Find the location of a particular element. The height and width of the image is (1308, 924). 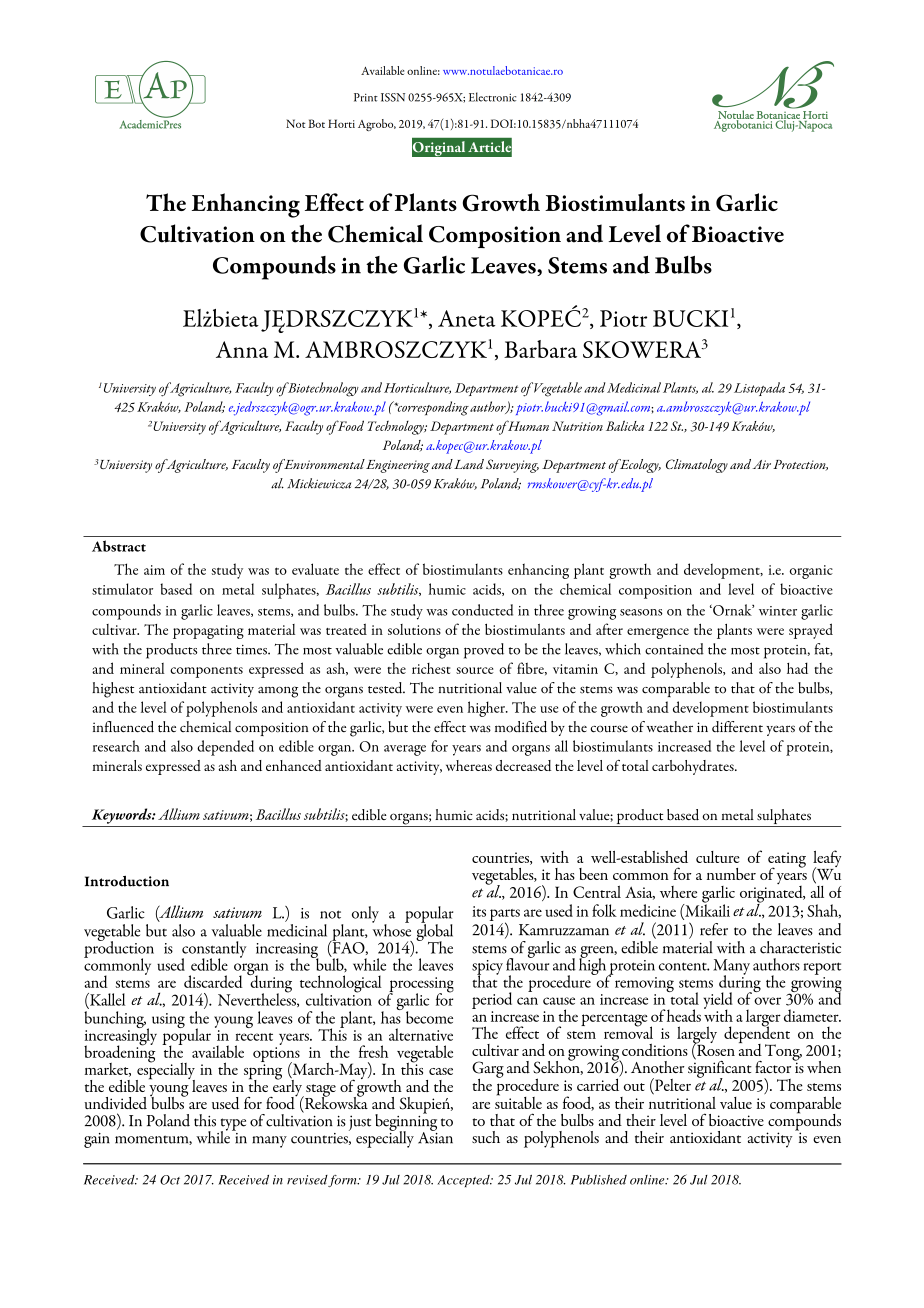

aim is located at coordinates (154, 570).
